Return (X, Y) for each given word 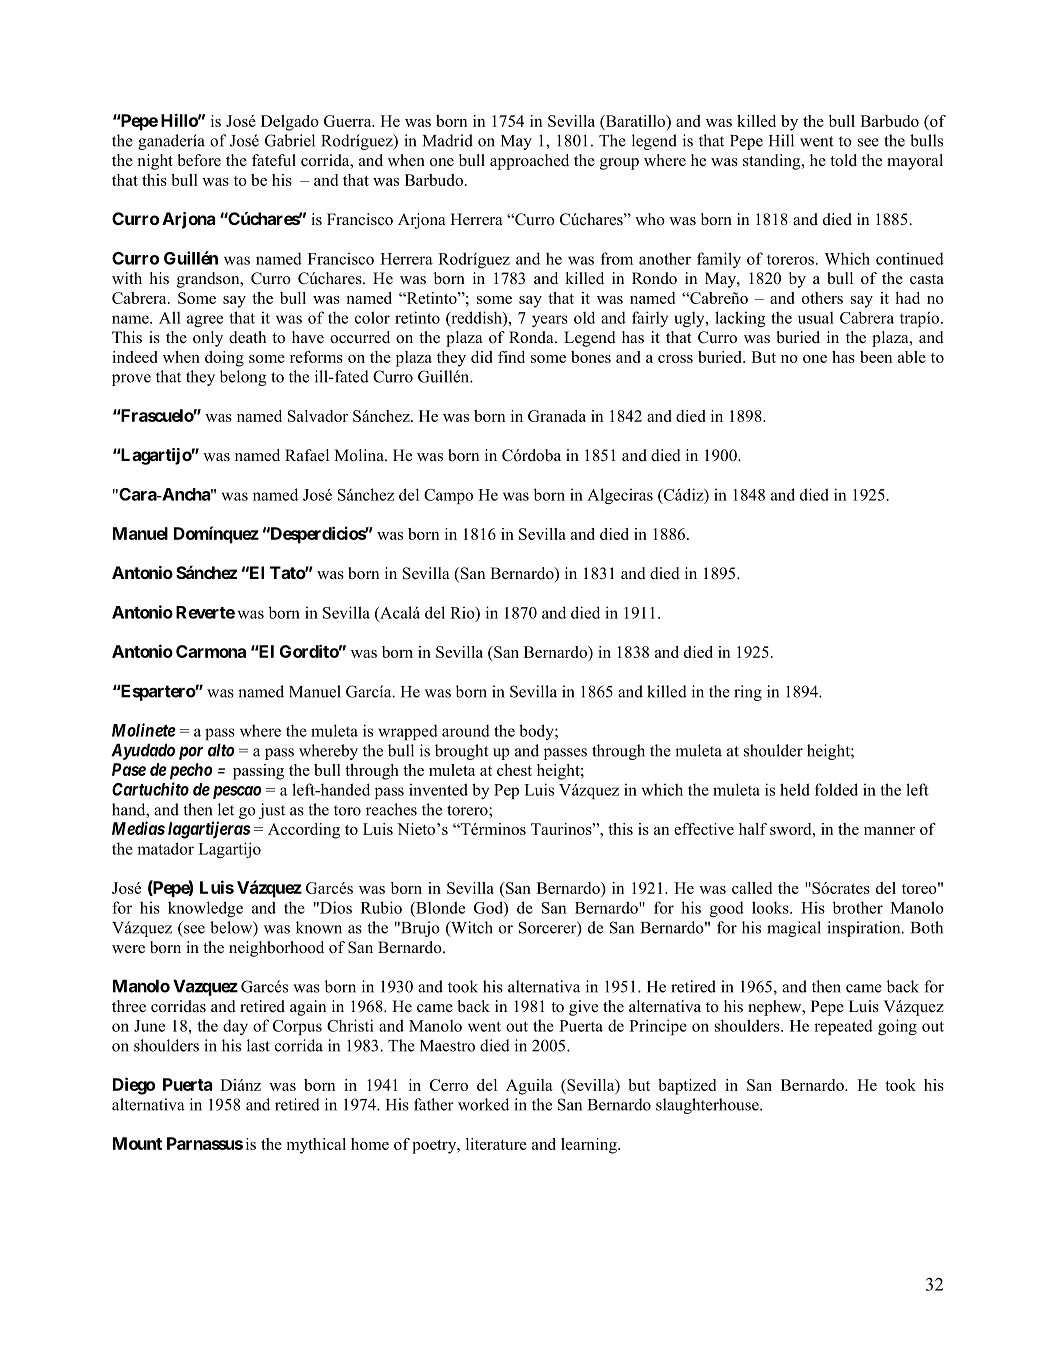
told (843, 160)
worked (483, 1104)
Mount (137, 1143)
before (199, 160)
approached (529, 162)
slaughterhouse (708, 1106)
